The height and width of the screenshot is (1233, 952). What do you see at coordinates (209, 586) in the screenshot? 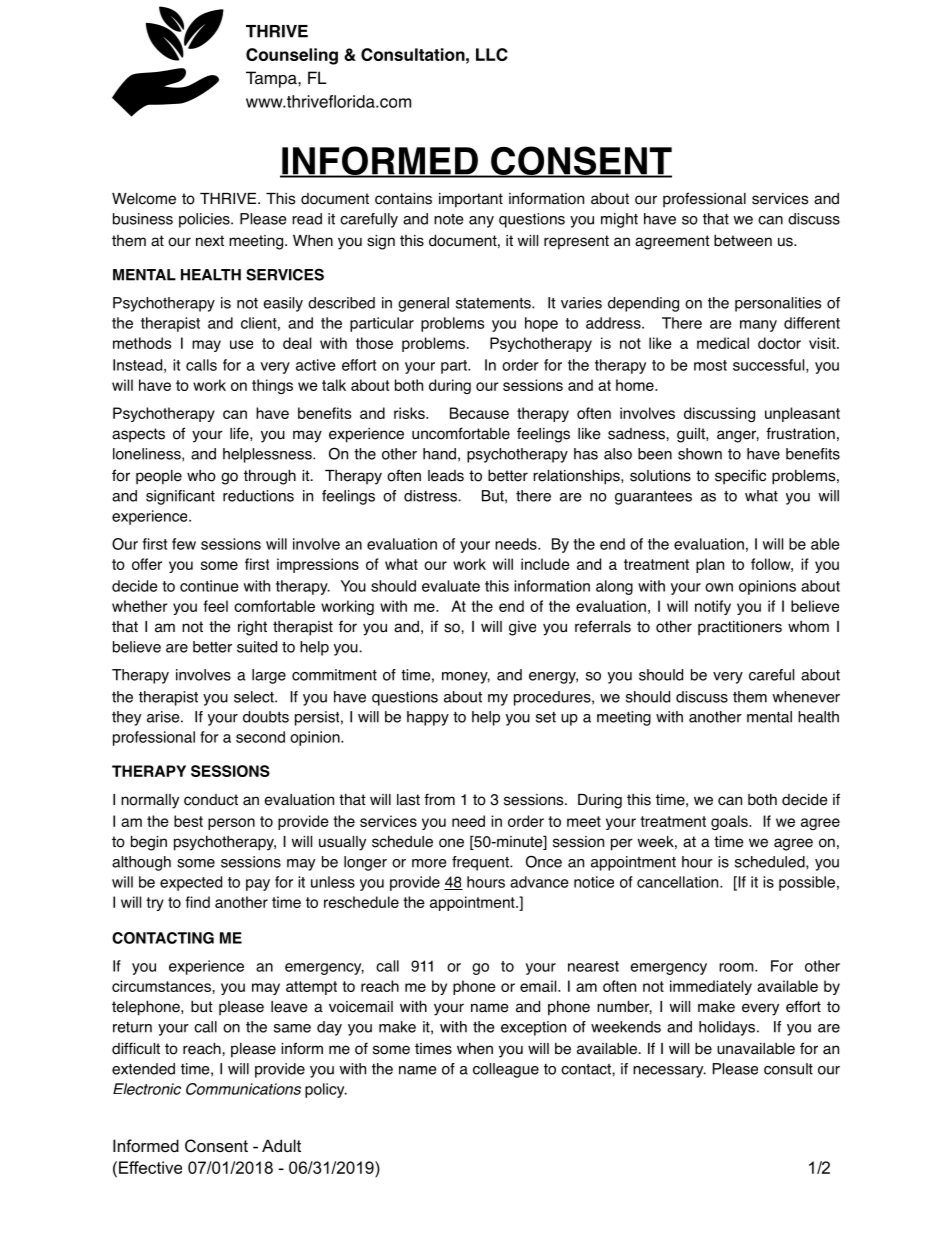
I see `continue` at bounding box center [209, 586].
